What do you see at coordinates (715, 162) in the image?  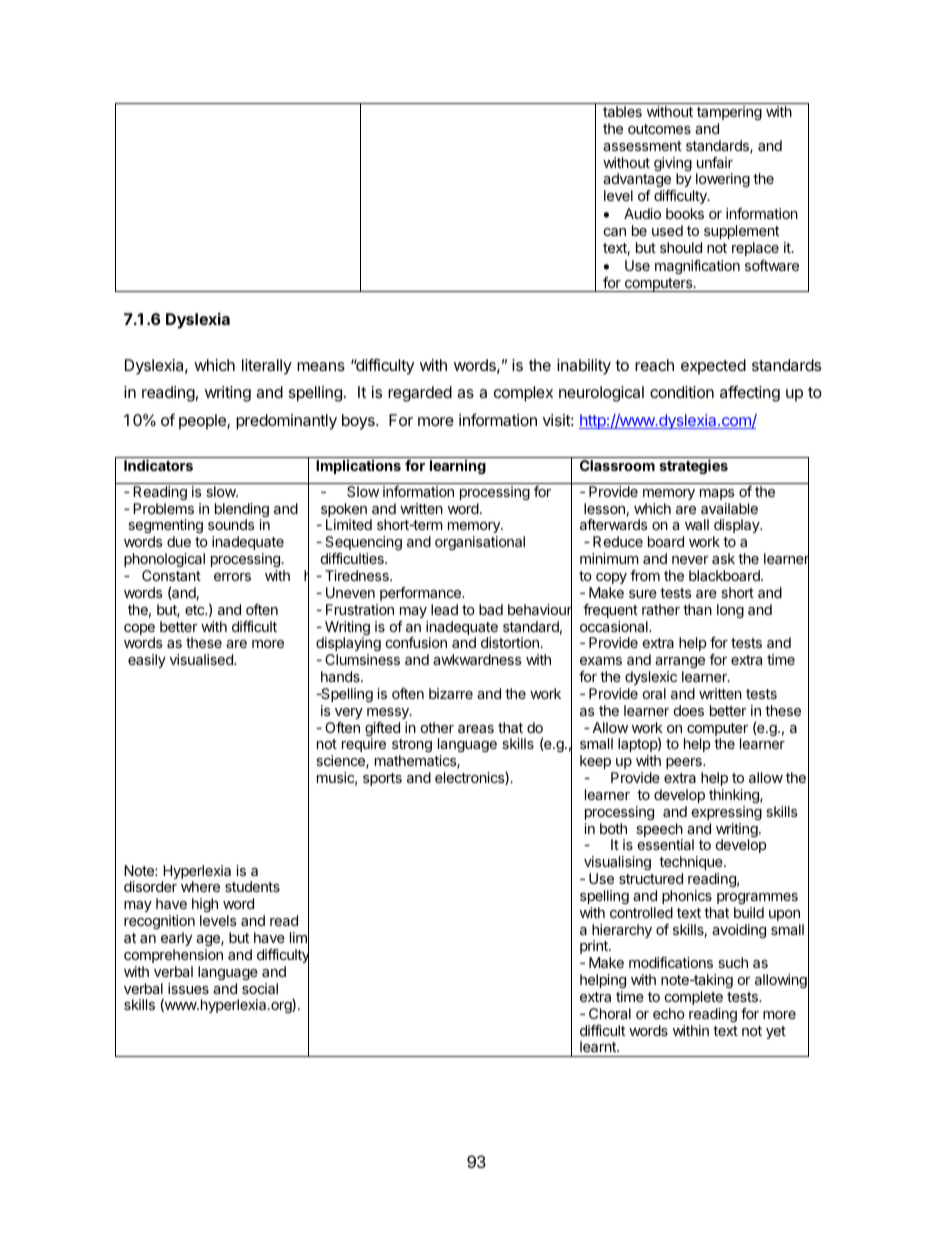 I see `unfair` at bounding box center [715, 162].
